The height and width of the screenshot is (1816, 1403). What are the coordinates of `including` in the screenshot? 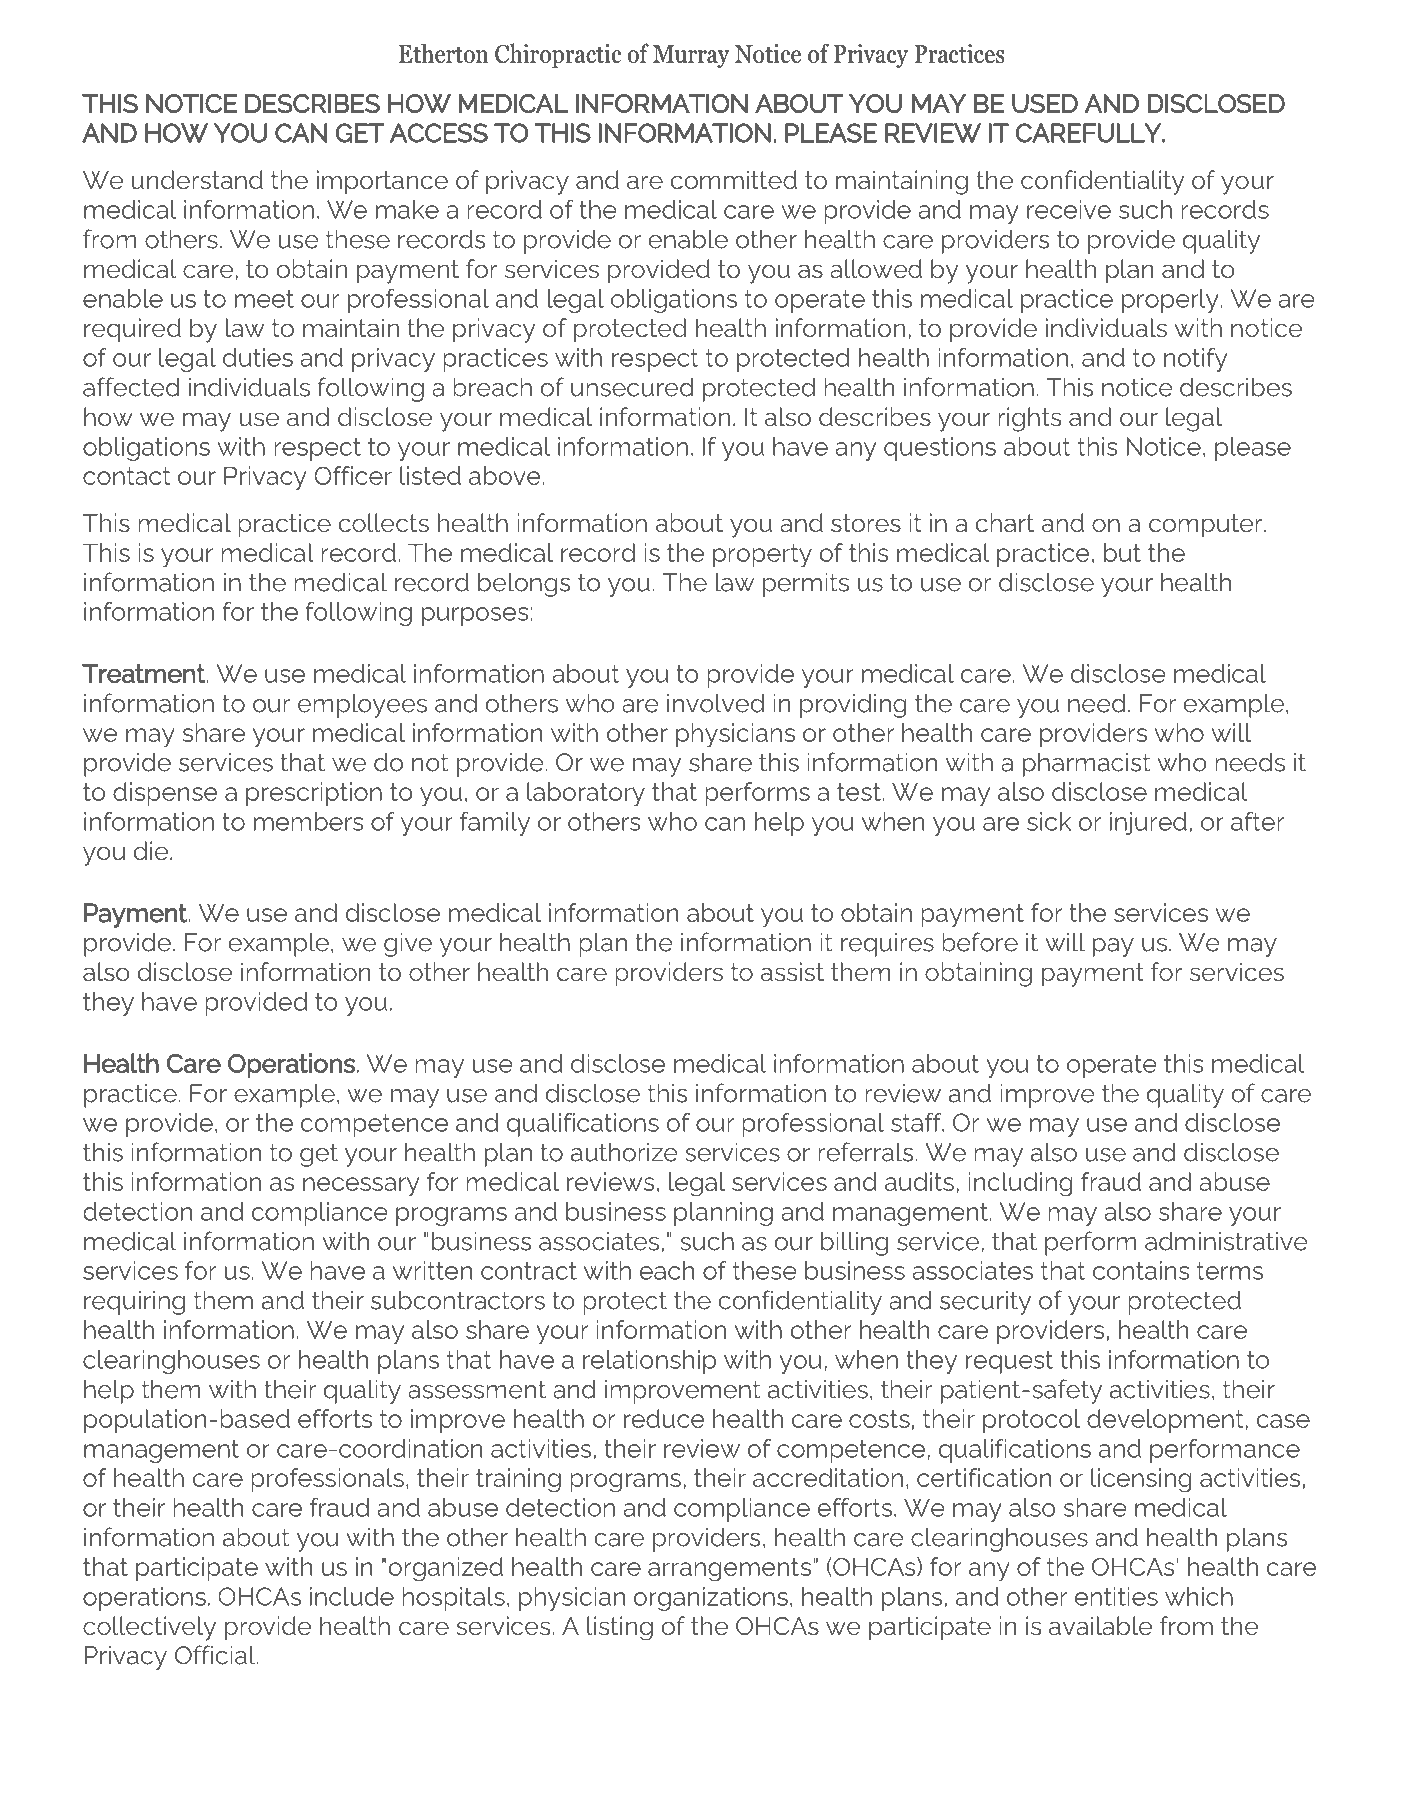 It's located at (1020, 1184).
